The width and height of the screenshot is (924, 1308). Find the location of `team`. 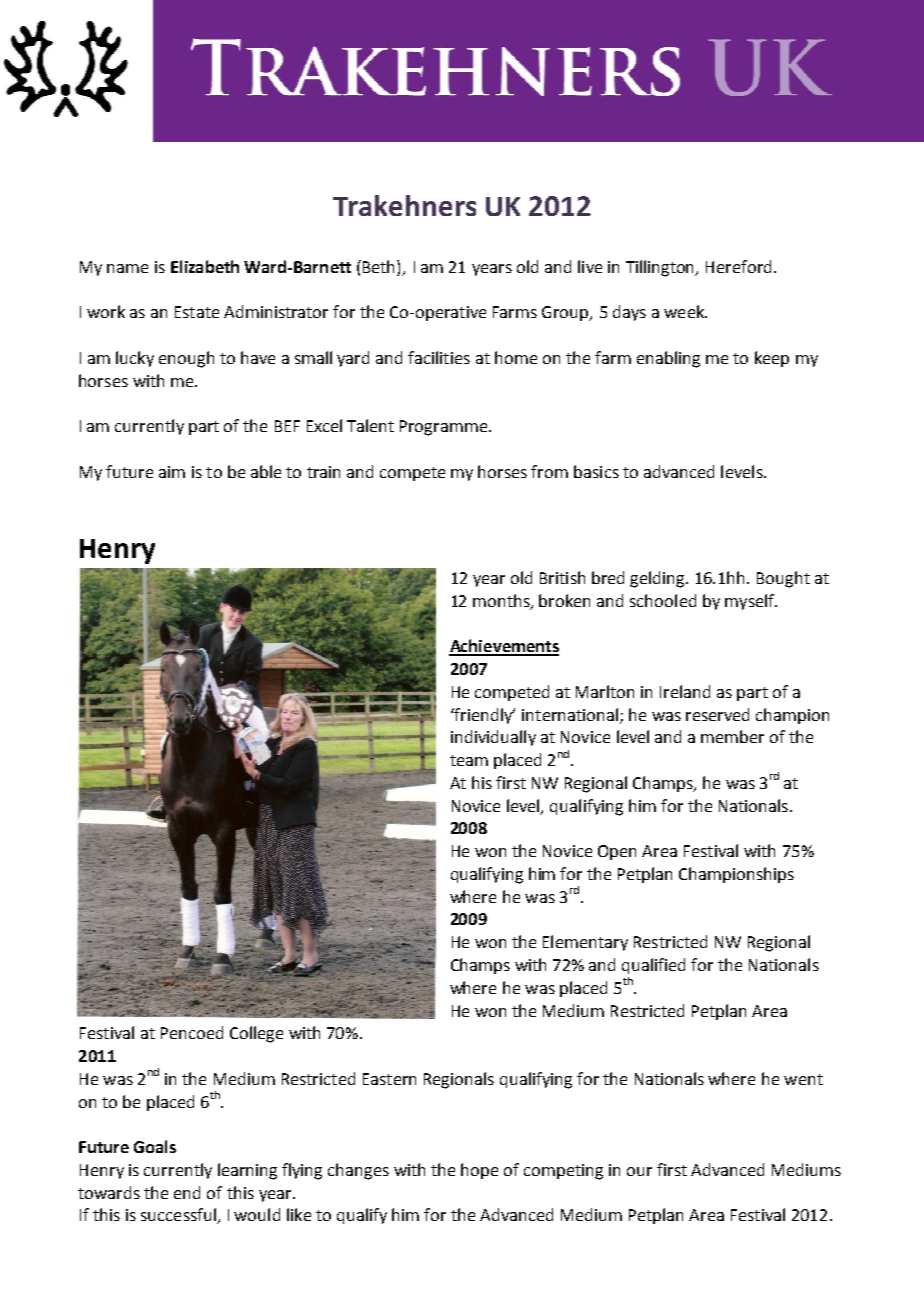

team is located at coordinates (469, 760).
